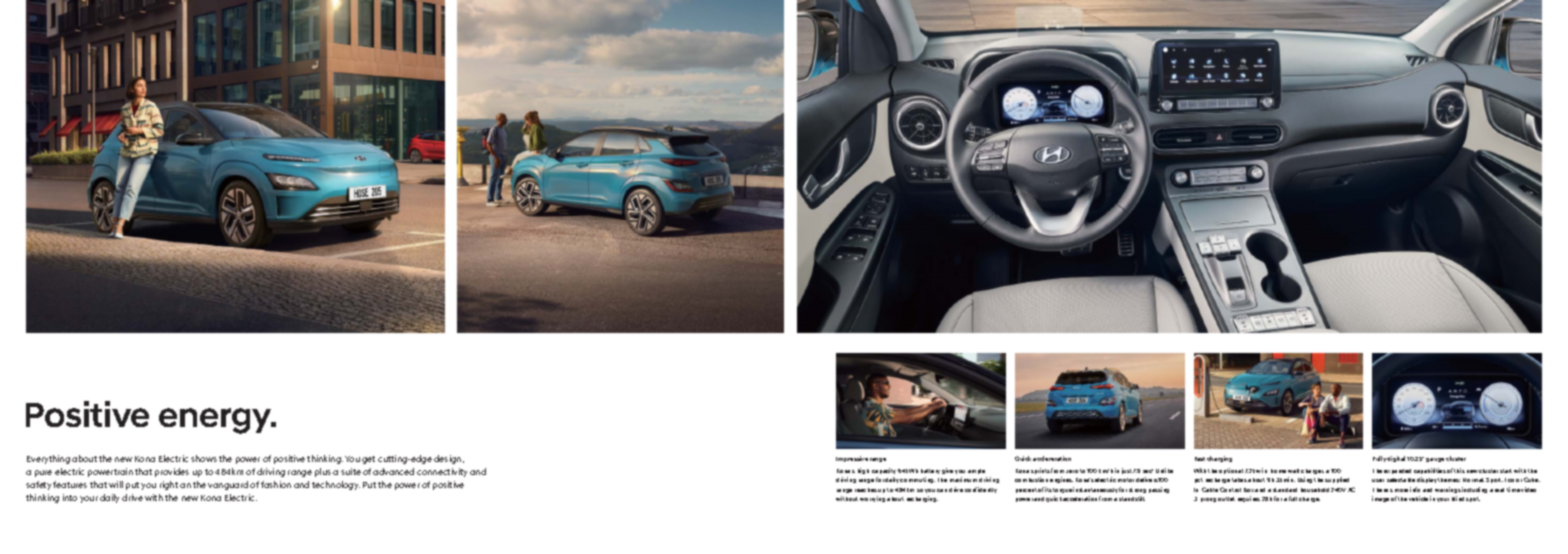  Describe the element at coordinates (942, 490) in the page. I see `can` at that location.
